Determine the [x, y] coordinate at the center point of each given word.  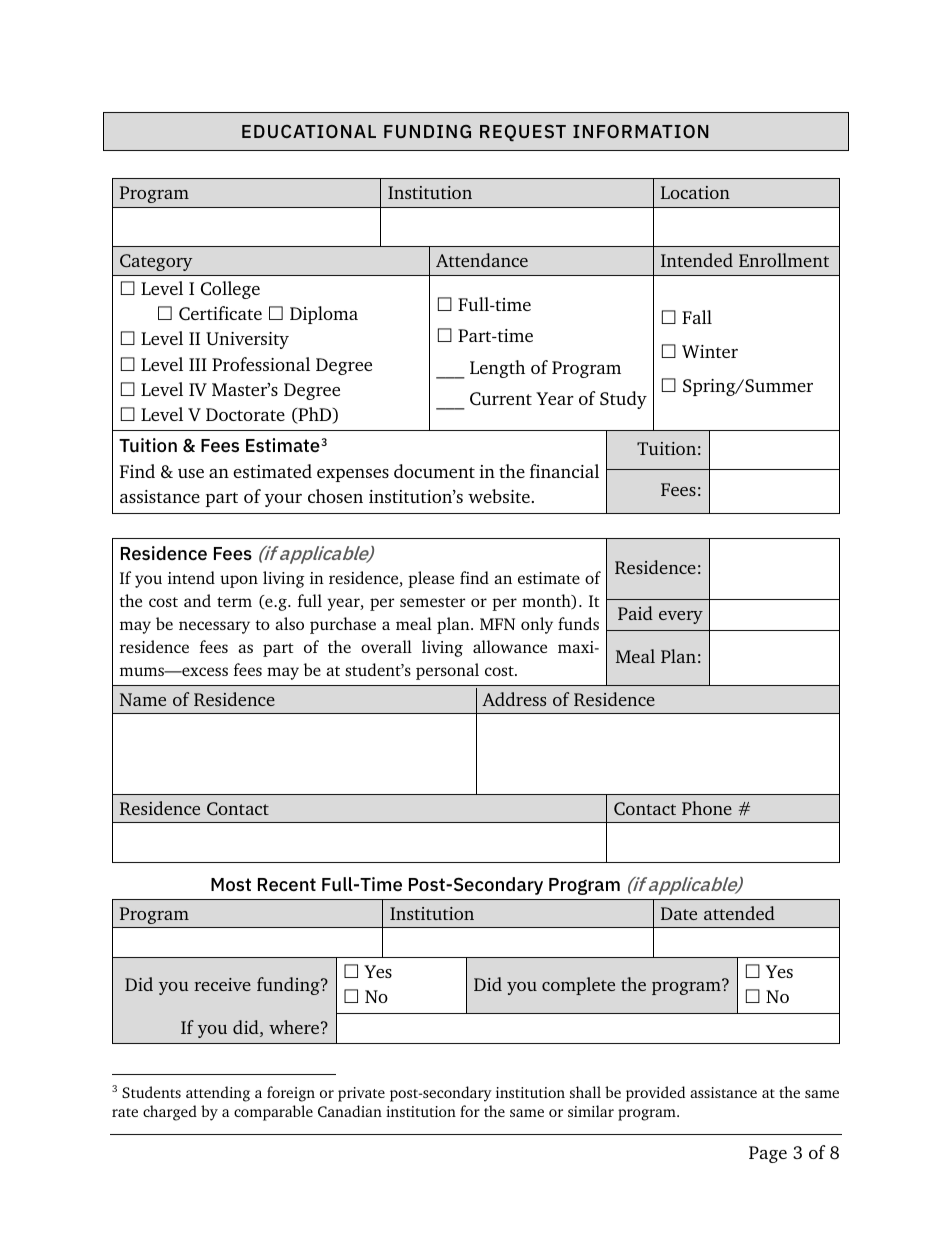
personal [447, 671]
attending [218, 1094]
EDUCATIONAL [309, 131]
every [681, 617]
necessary [214, 627]
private [361, 1094]
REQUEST [523, 132]
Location [695, 192]
